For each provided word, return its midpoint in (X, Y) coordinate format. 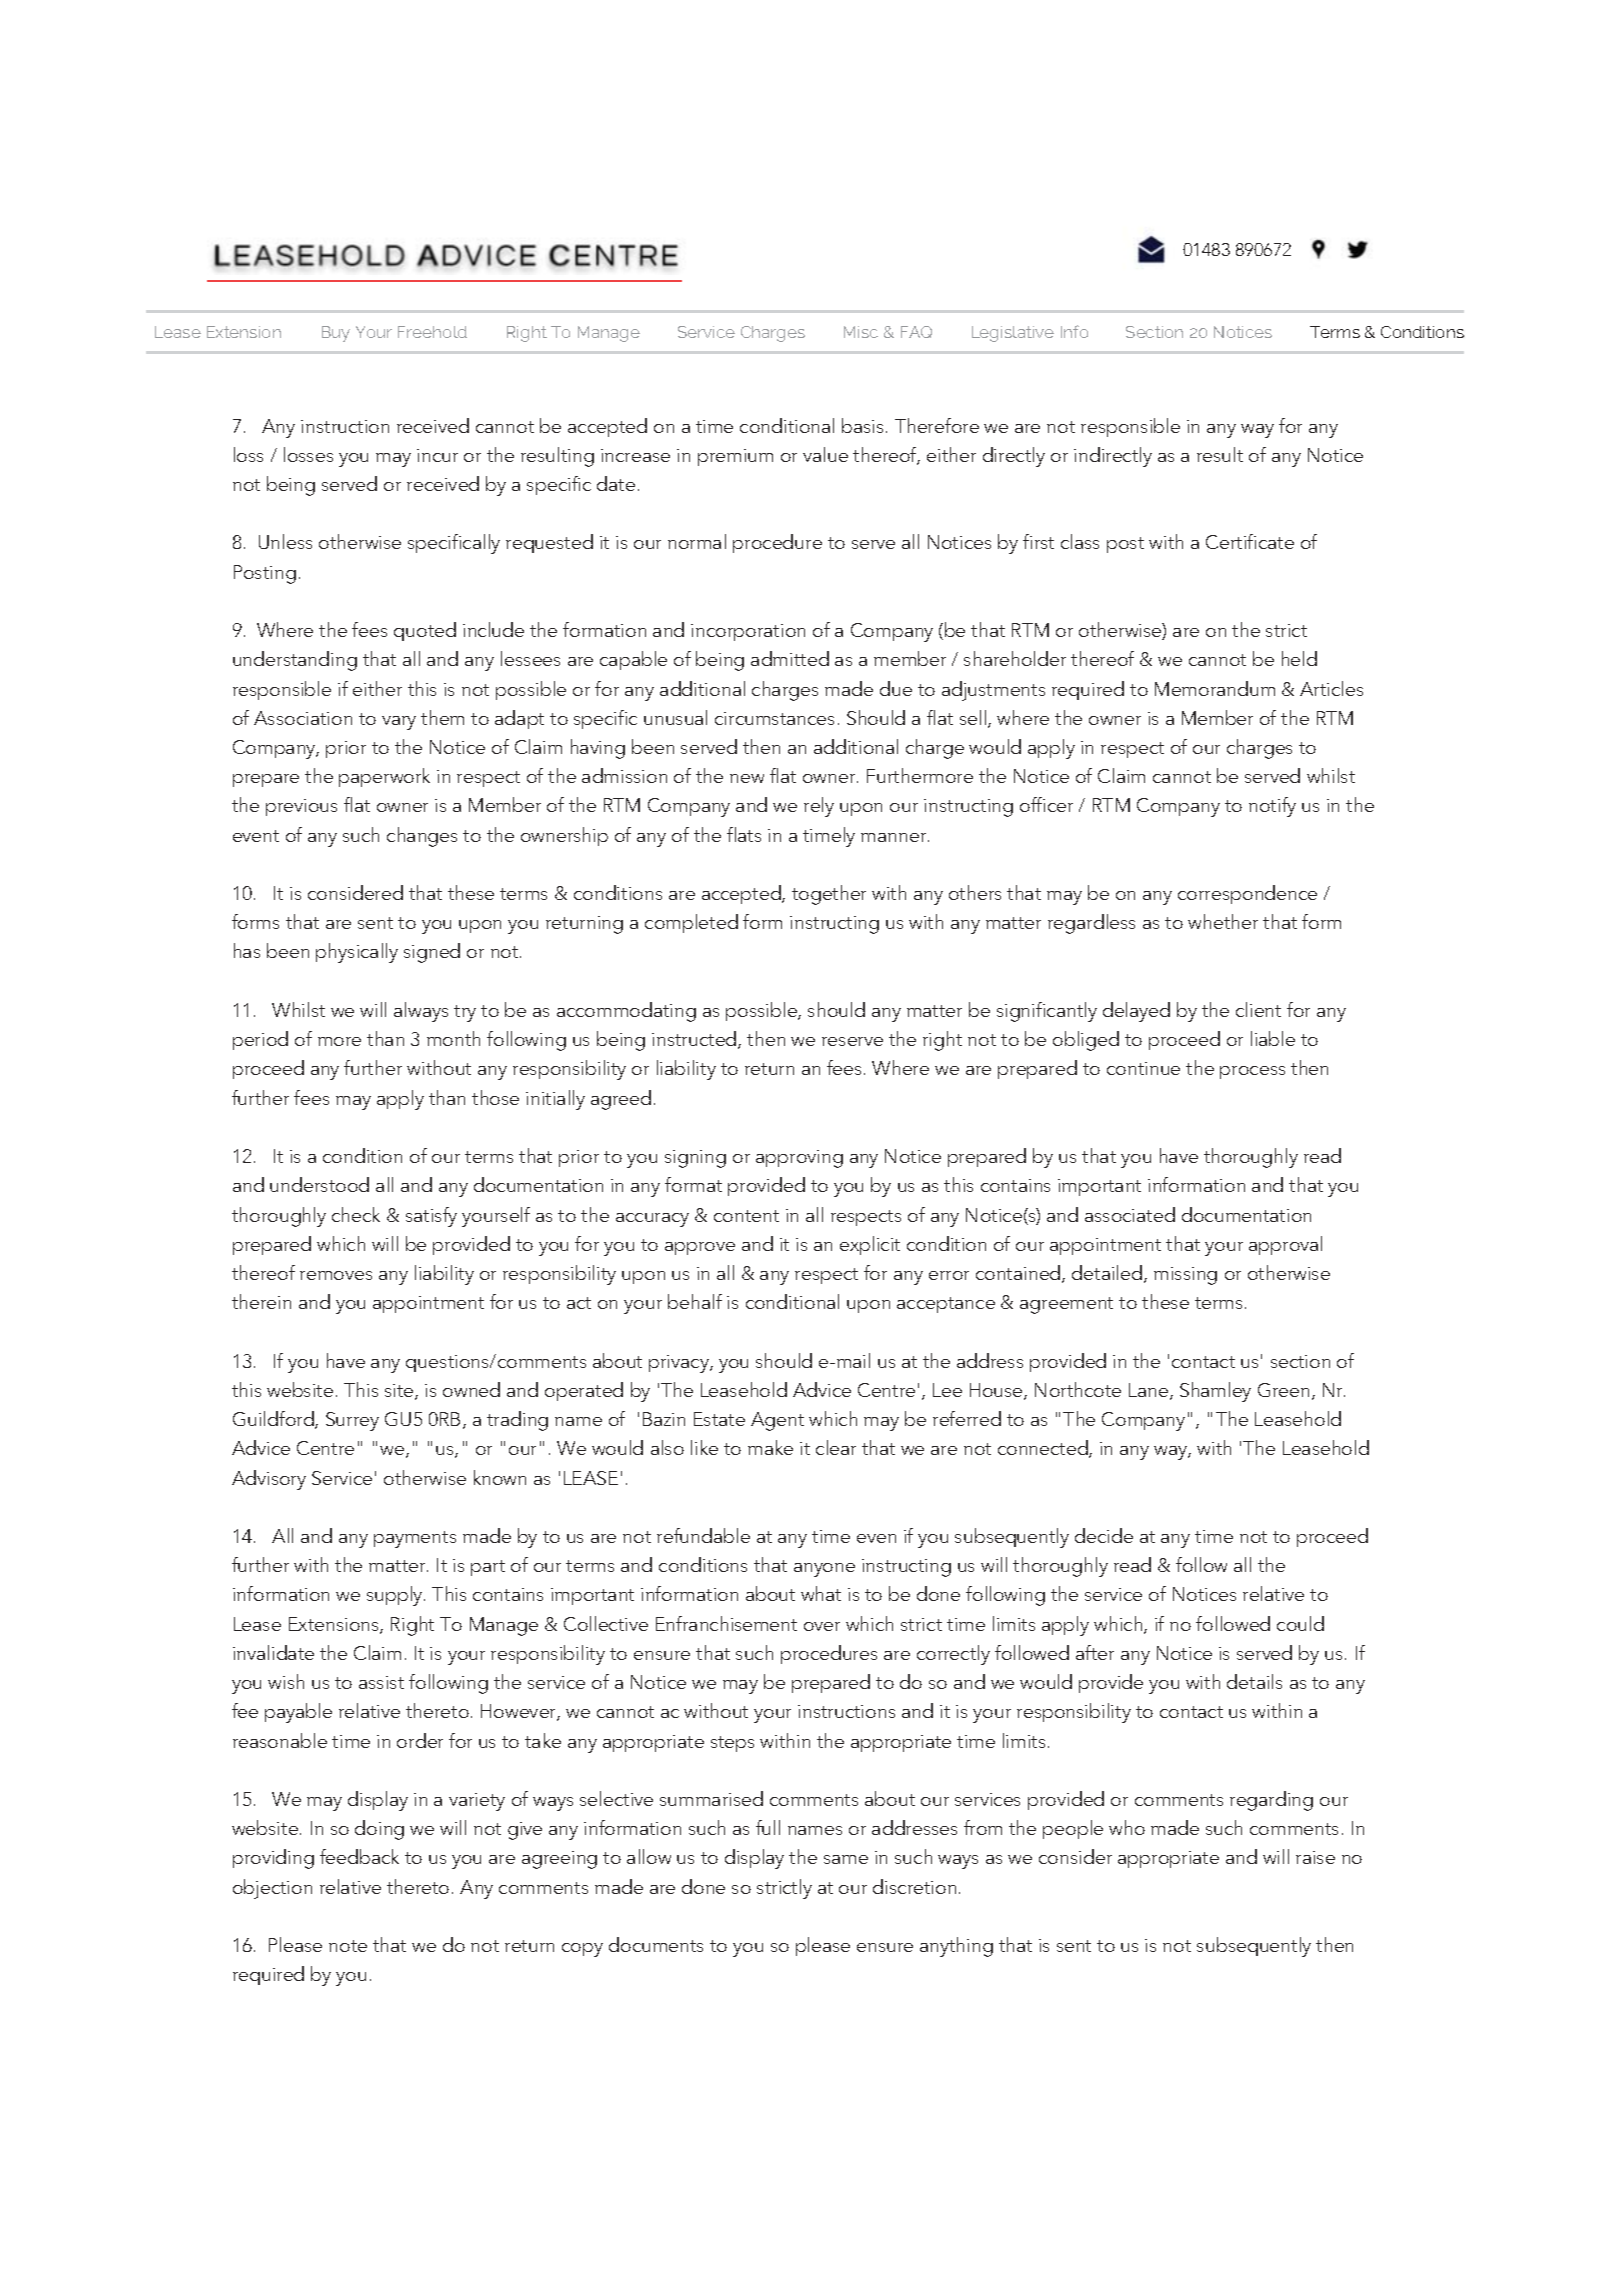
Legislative (1013, 334)
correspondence (1247, 894)
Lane (1150, 1391)
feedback (359, 1856)
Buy (336, 334)
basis (864, 425)
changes (422, 837)
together (829, 895)
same (846, 1859)
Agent (777, 1421)
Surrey (352, 1421)
